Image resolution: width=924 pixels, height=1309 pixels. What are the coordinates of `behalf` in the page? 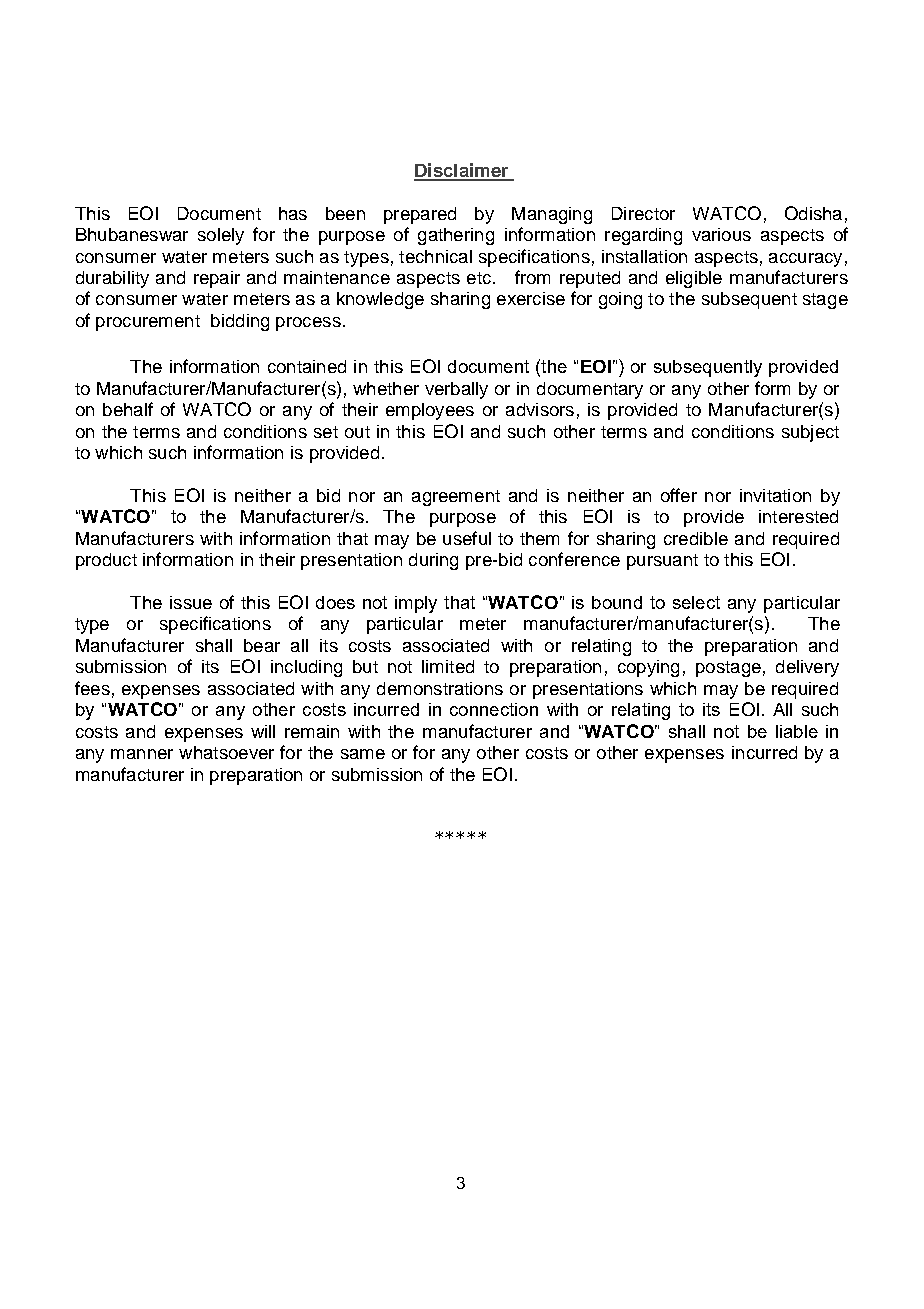 It's located at (128, 409).
